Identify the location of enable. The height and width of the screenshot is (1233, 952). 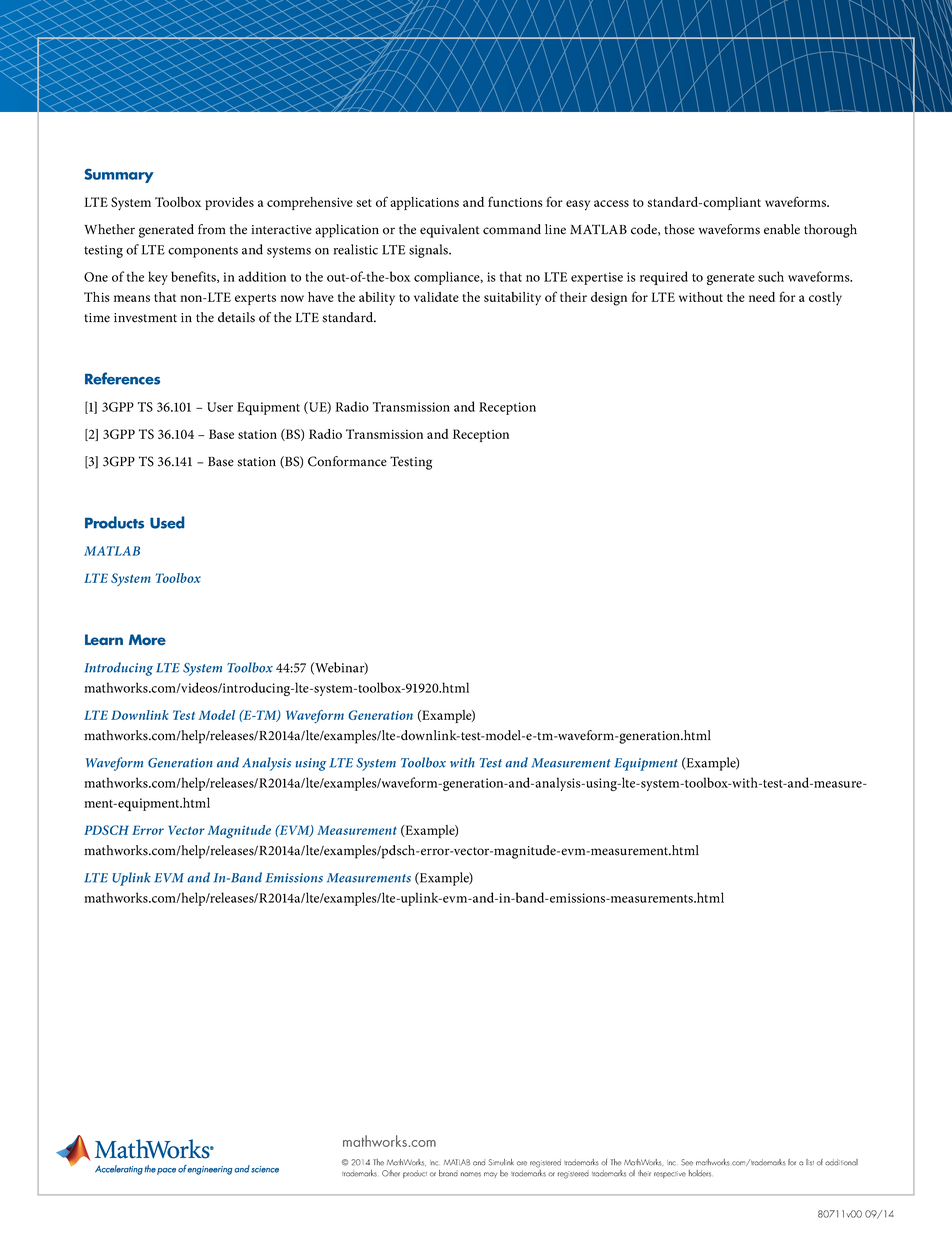
(782, 229).
